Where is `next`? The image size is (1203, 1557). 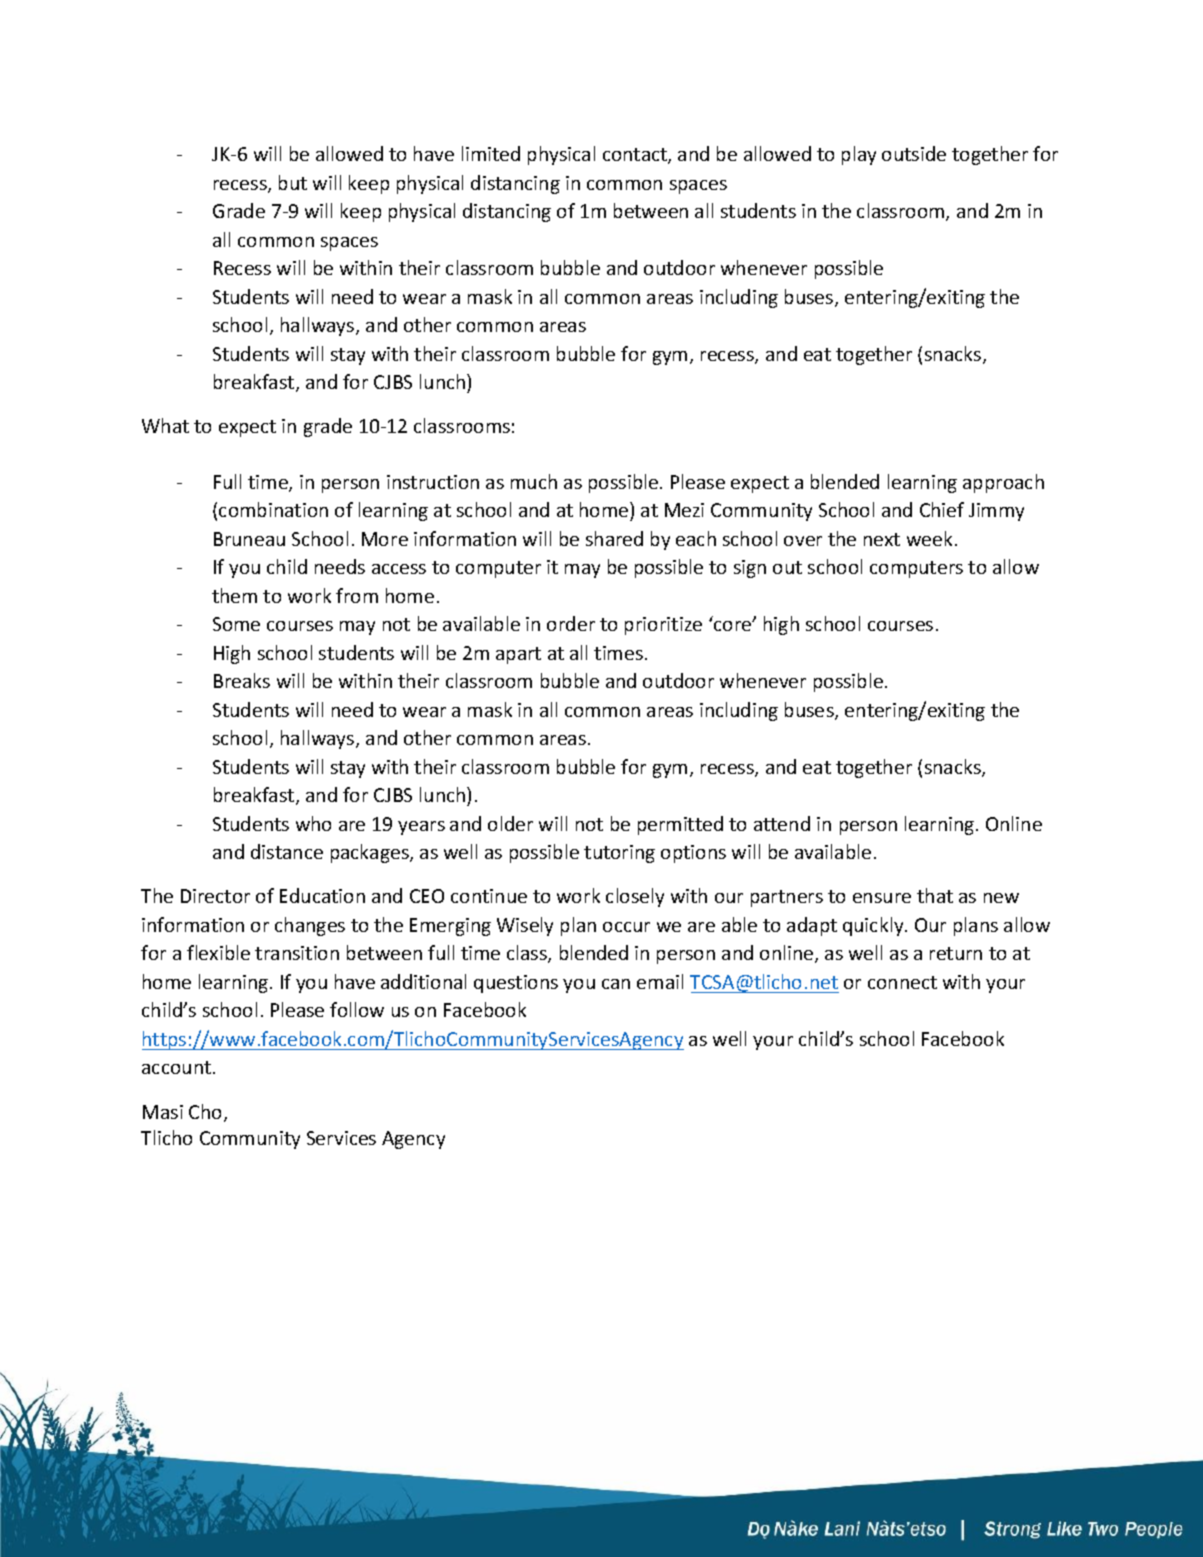
next is located at coordinates (882, 539).
